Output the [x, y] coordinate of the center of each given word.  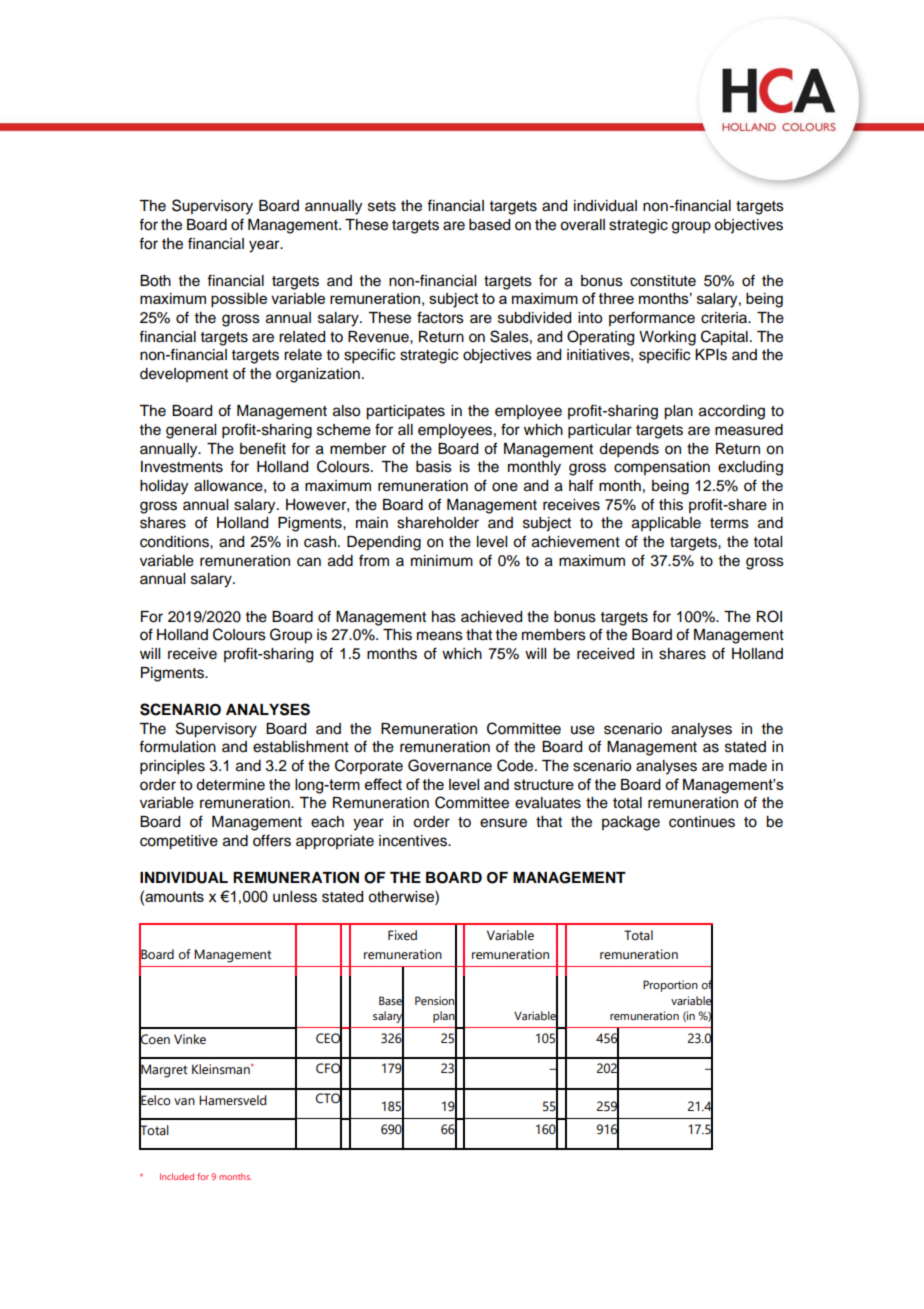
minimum [442, 561]
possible [239, 300]
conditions [175, 542]
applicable [666, 524]
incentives [414, 841]
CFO [329, 1068]
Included [177, 1176]
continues [702, 822]
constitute [663, 281]
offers [272, 840]
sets [382, 206]
